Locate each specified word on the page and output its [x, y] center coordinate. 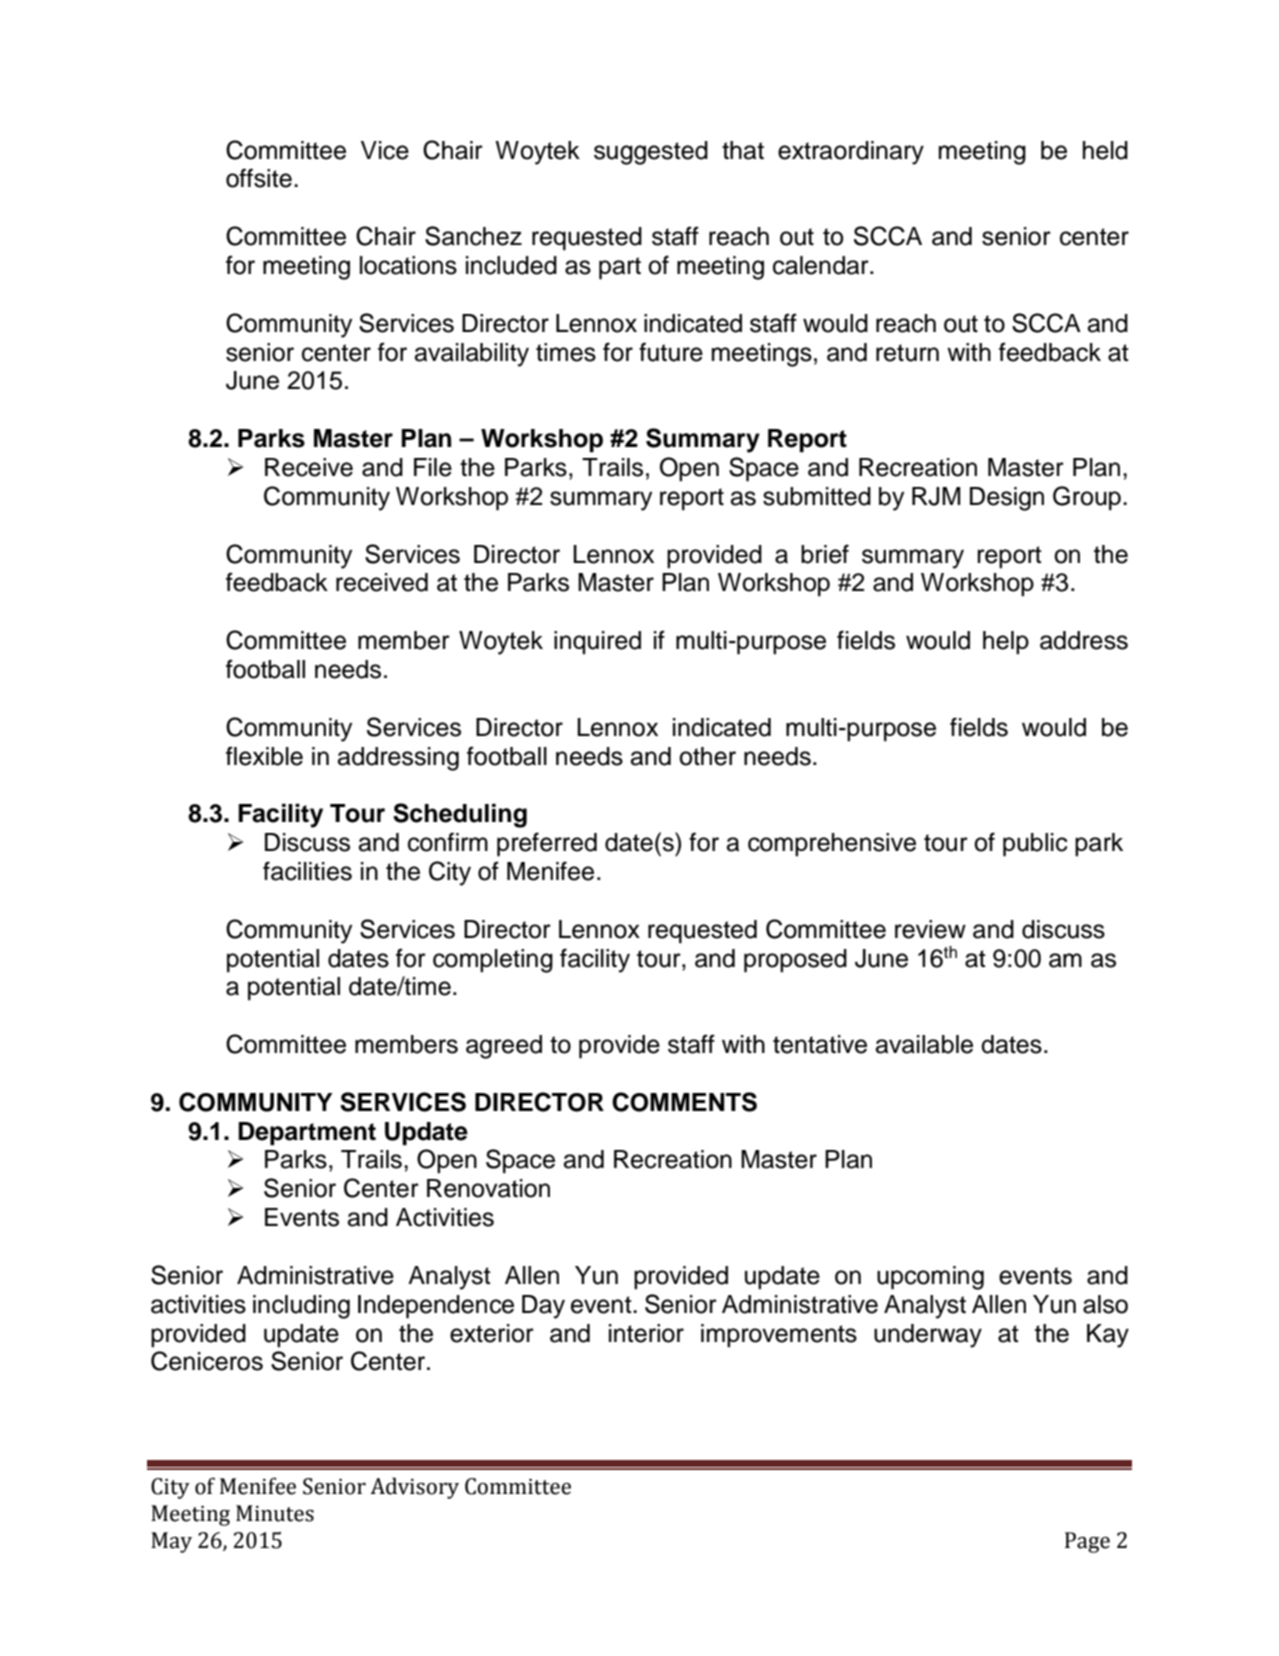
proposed [795, 961]
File [433, 467]
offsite [259, 178]
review [930, 929]
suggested [651, 153]
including [301, 1307]
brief [825, 554]
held [1105, 150]
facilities [307, 871]
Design [1007, 499]
